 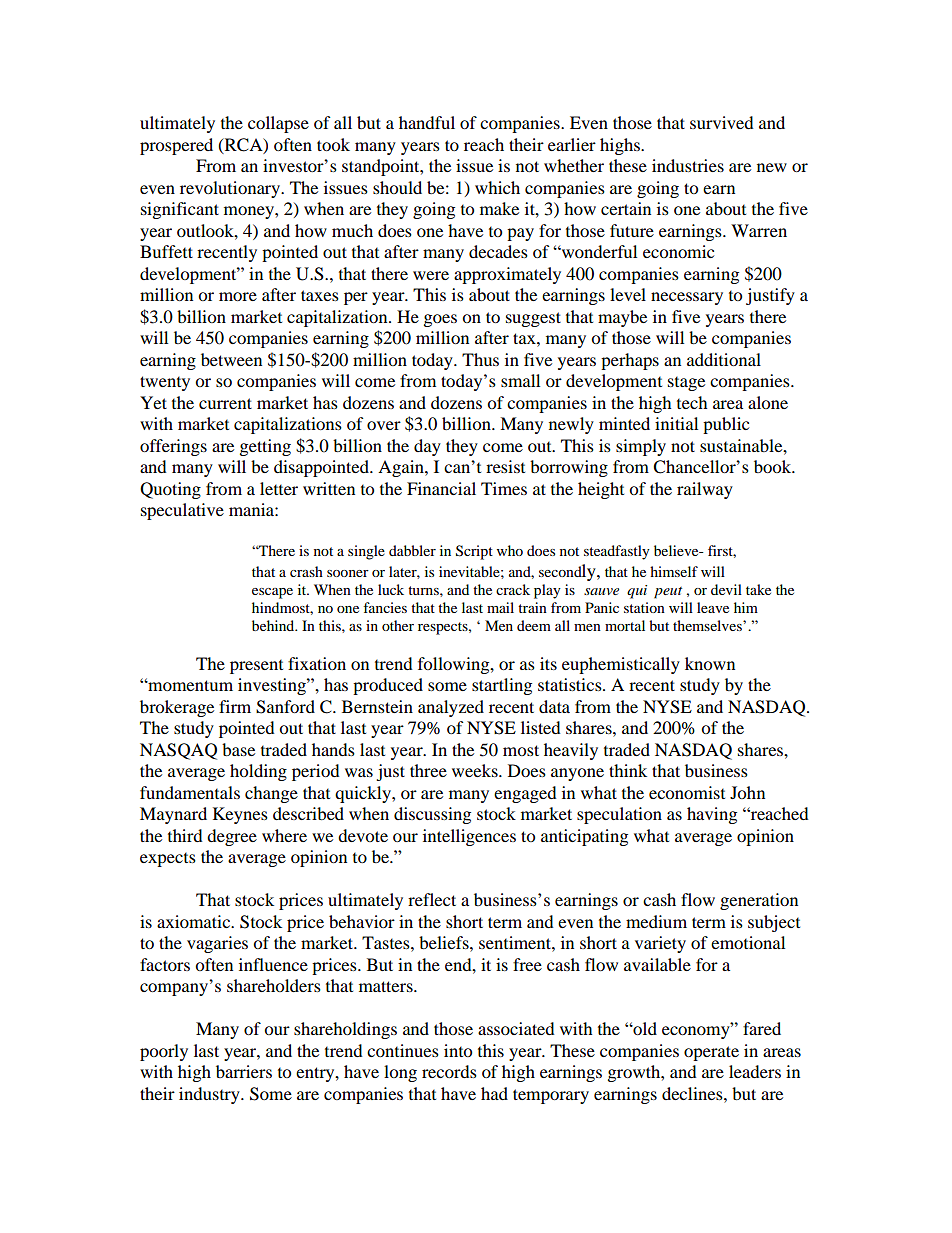 I want to click on revolutionary, so click(x=231, y=189).
